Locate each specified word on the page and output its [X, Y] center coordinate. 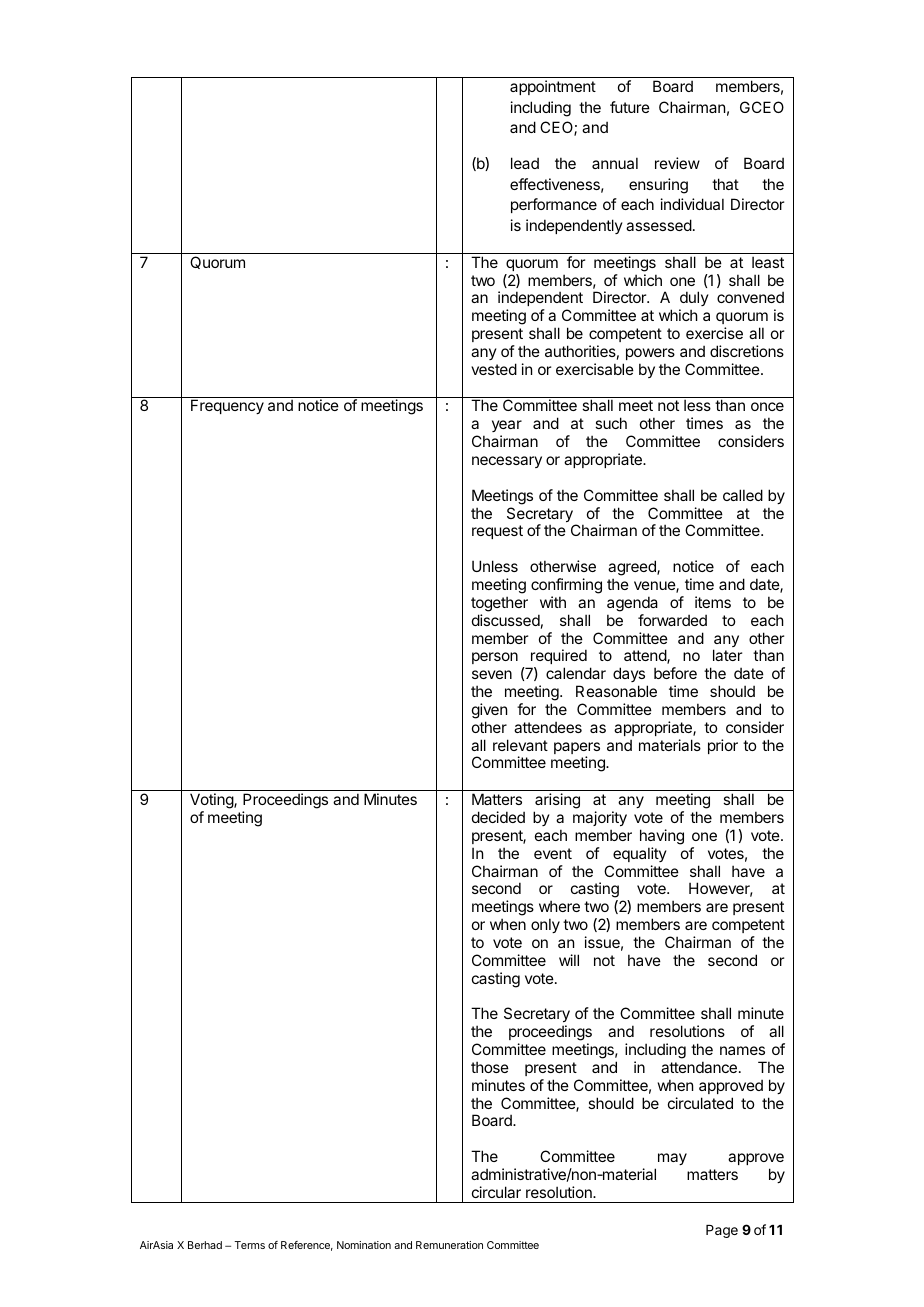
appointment [553, 87]
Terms [249, 1245]
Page [722, 1231]
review [677, 163]
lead [525, 163]
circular [496, 1192]
